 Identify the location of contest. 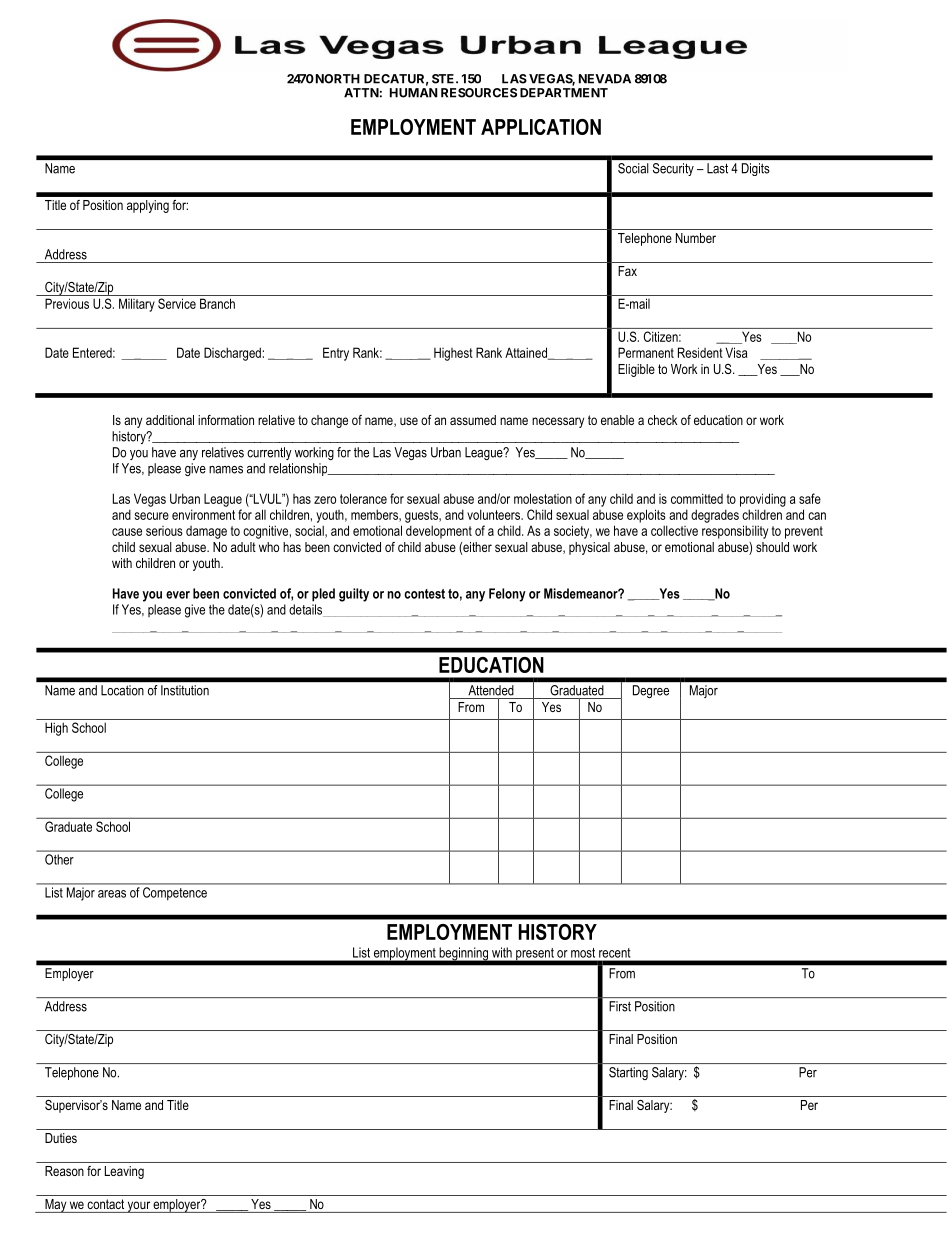
(424, 594).
